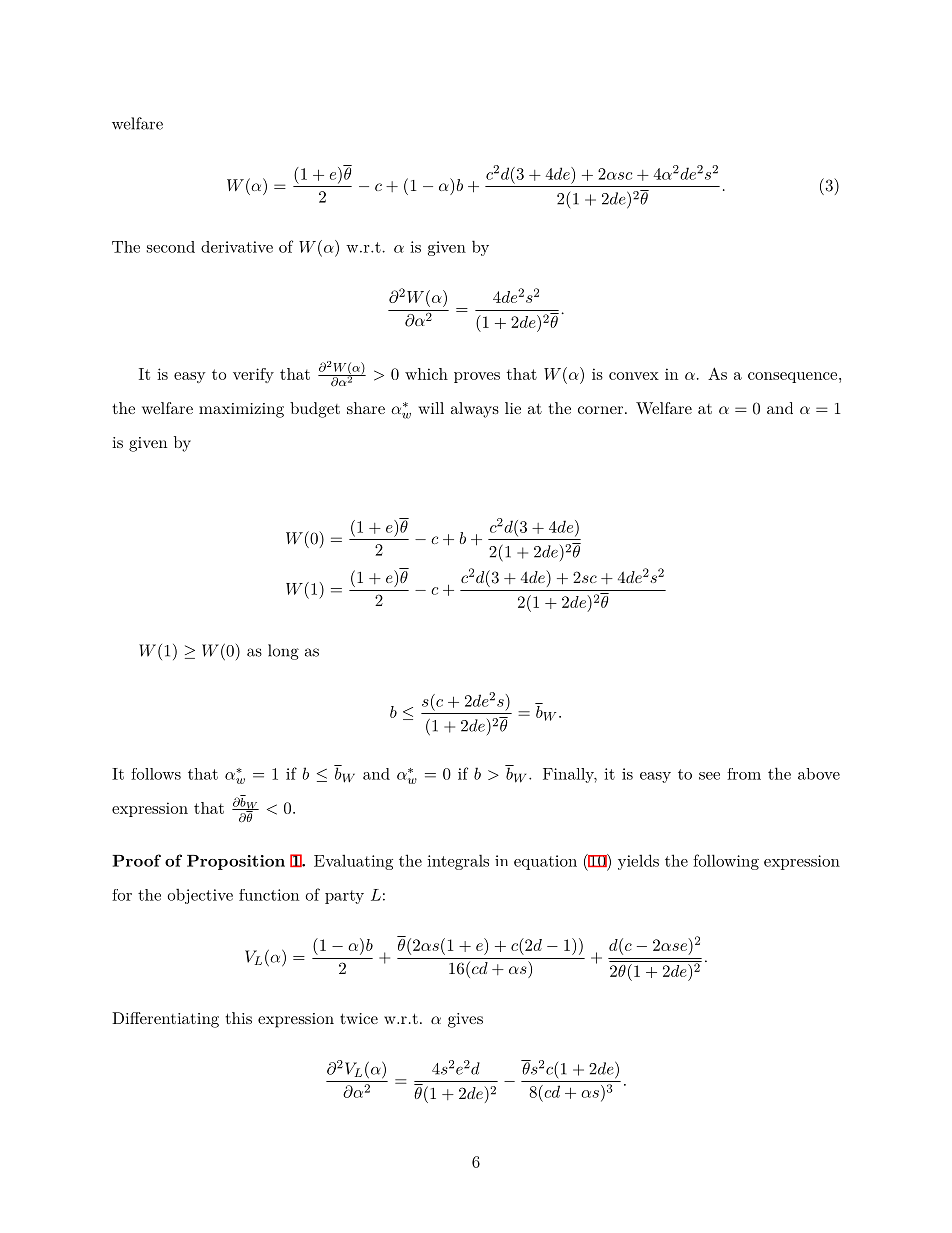 The image size is (952, 1233). Describe the element at coordinates (744, 774) in the screenshot. I see `from` at that location.
